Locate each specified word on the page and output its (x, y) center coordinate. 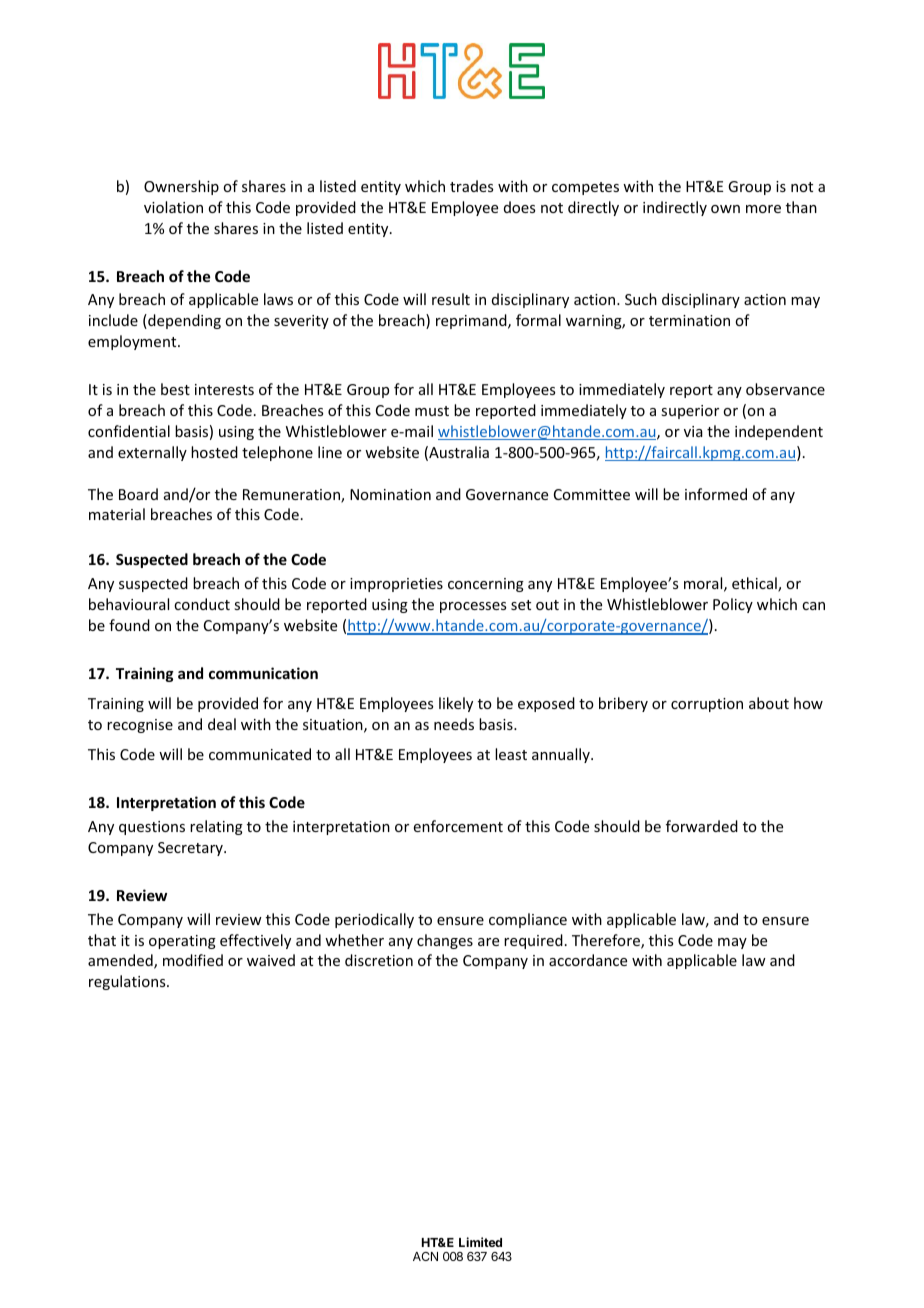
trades (471, 186)
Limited (480, 1242)
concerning (486, 585)
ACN (425, 1256)
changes (445, 941)
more (763, 209)
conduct (202, 604)
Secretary (191, 849)
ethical (755, 584)
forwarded (702, 826)
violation (173, 207)
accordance (588, 960)
